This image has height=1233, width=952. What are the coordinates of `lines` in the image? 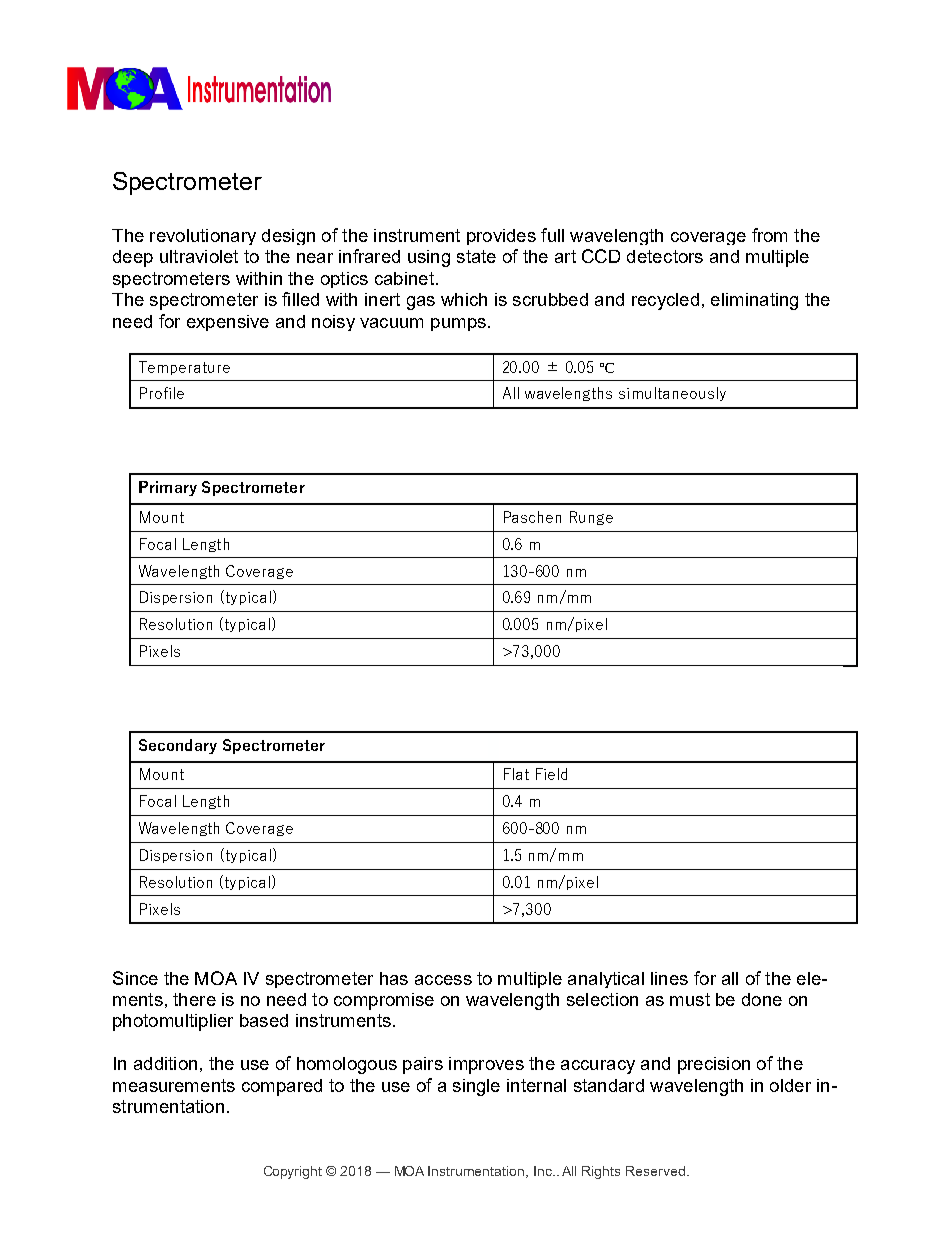 It's located at (669, 978).
